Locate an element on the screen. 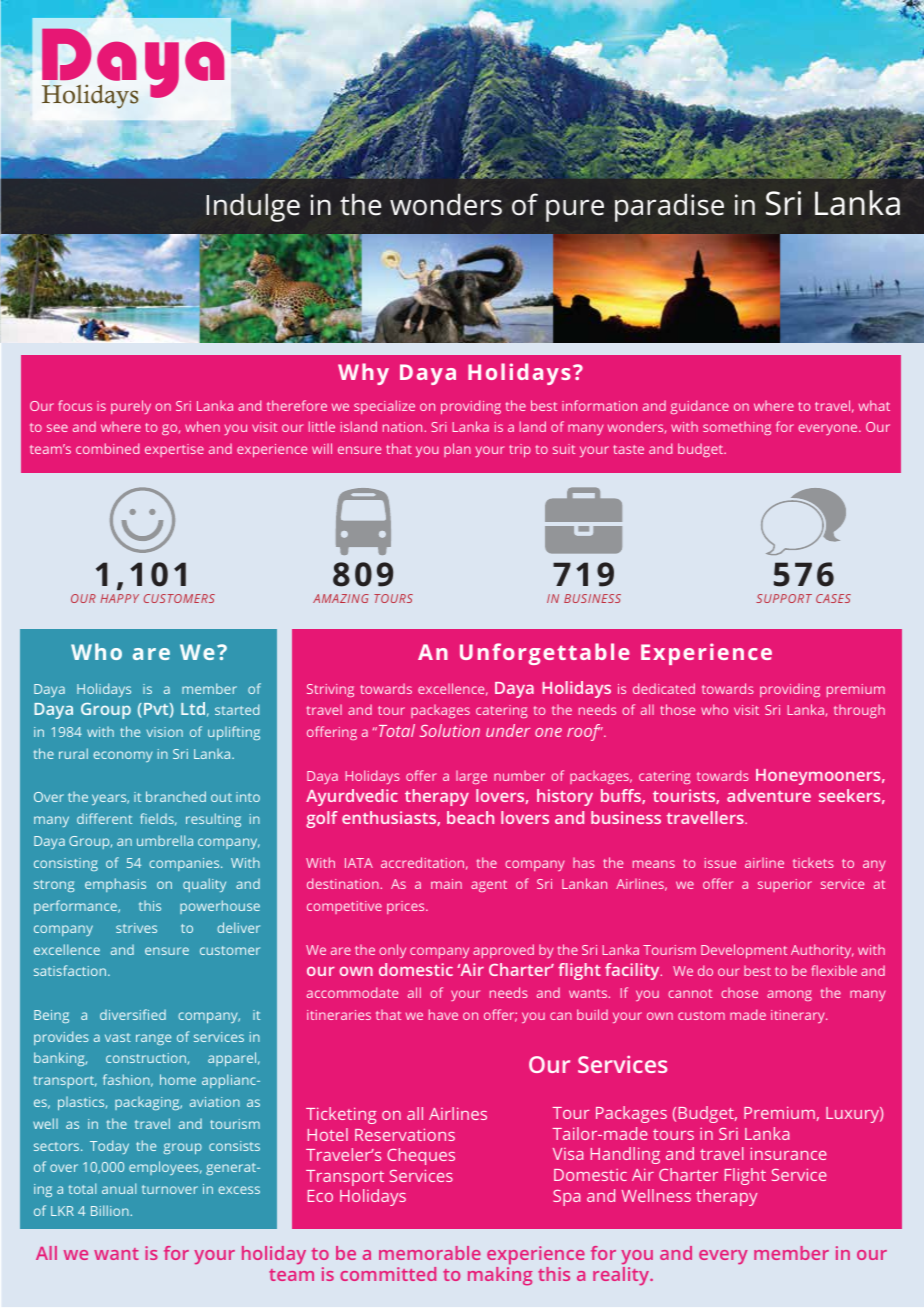  guidance is located at coordinates (699, 407).
